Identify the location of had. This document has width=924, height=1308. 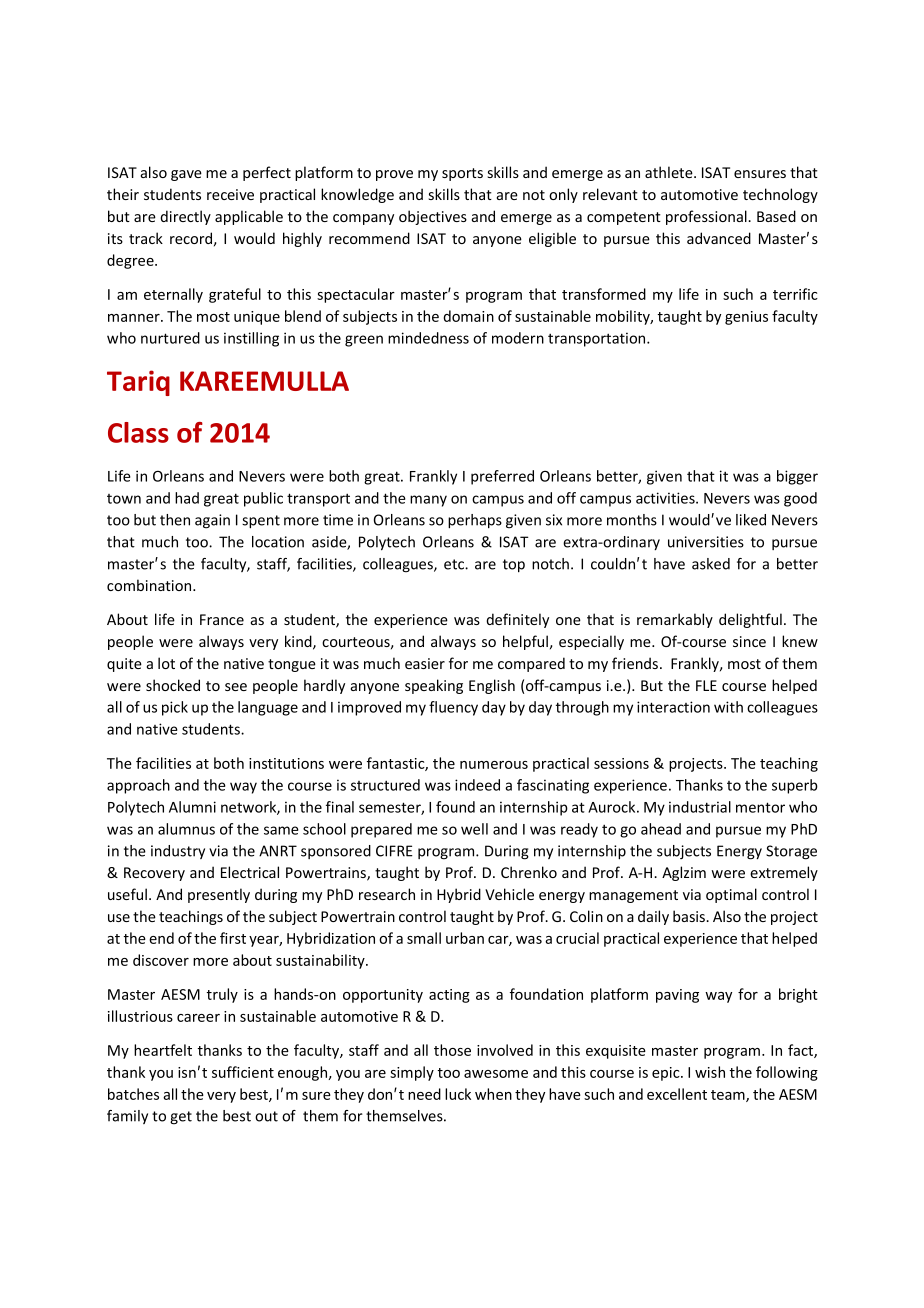
(187, 498).
